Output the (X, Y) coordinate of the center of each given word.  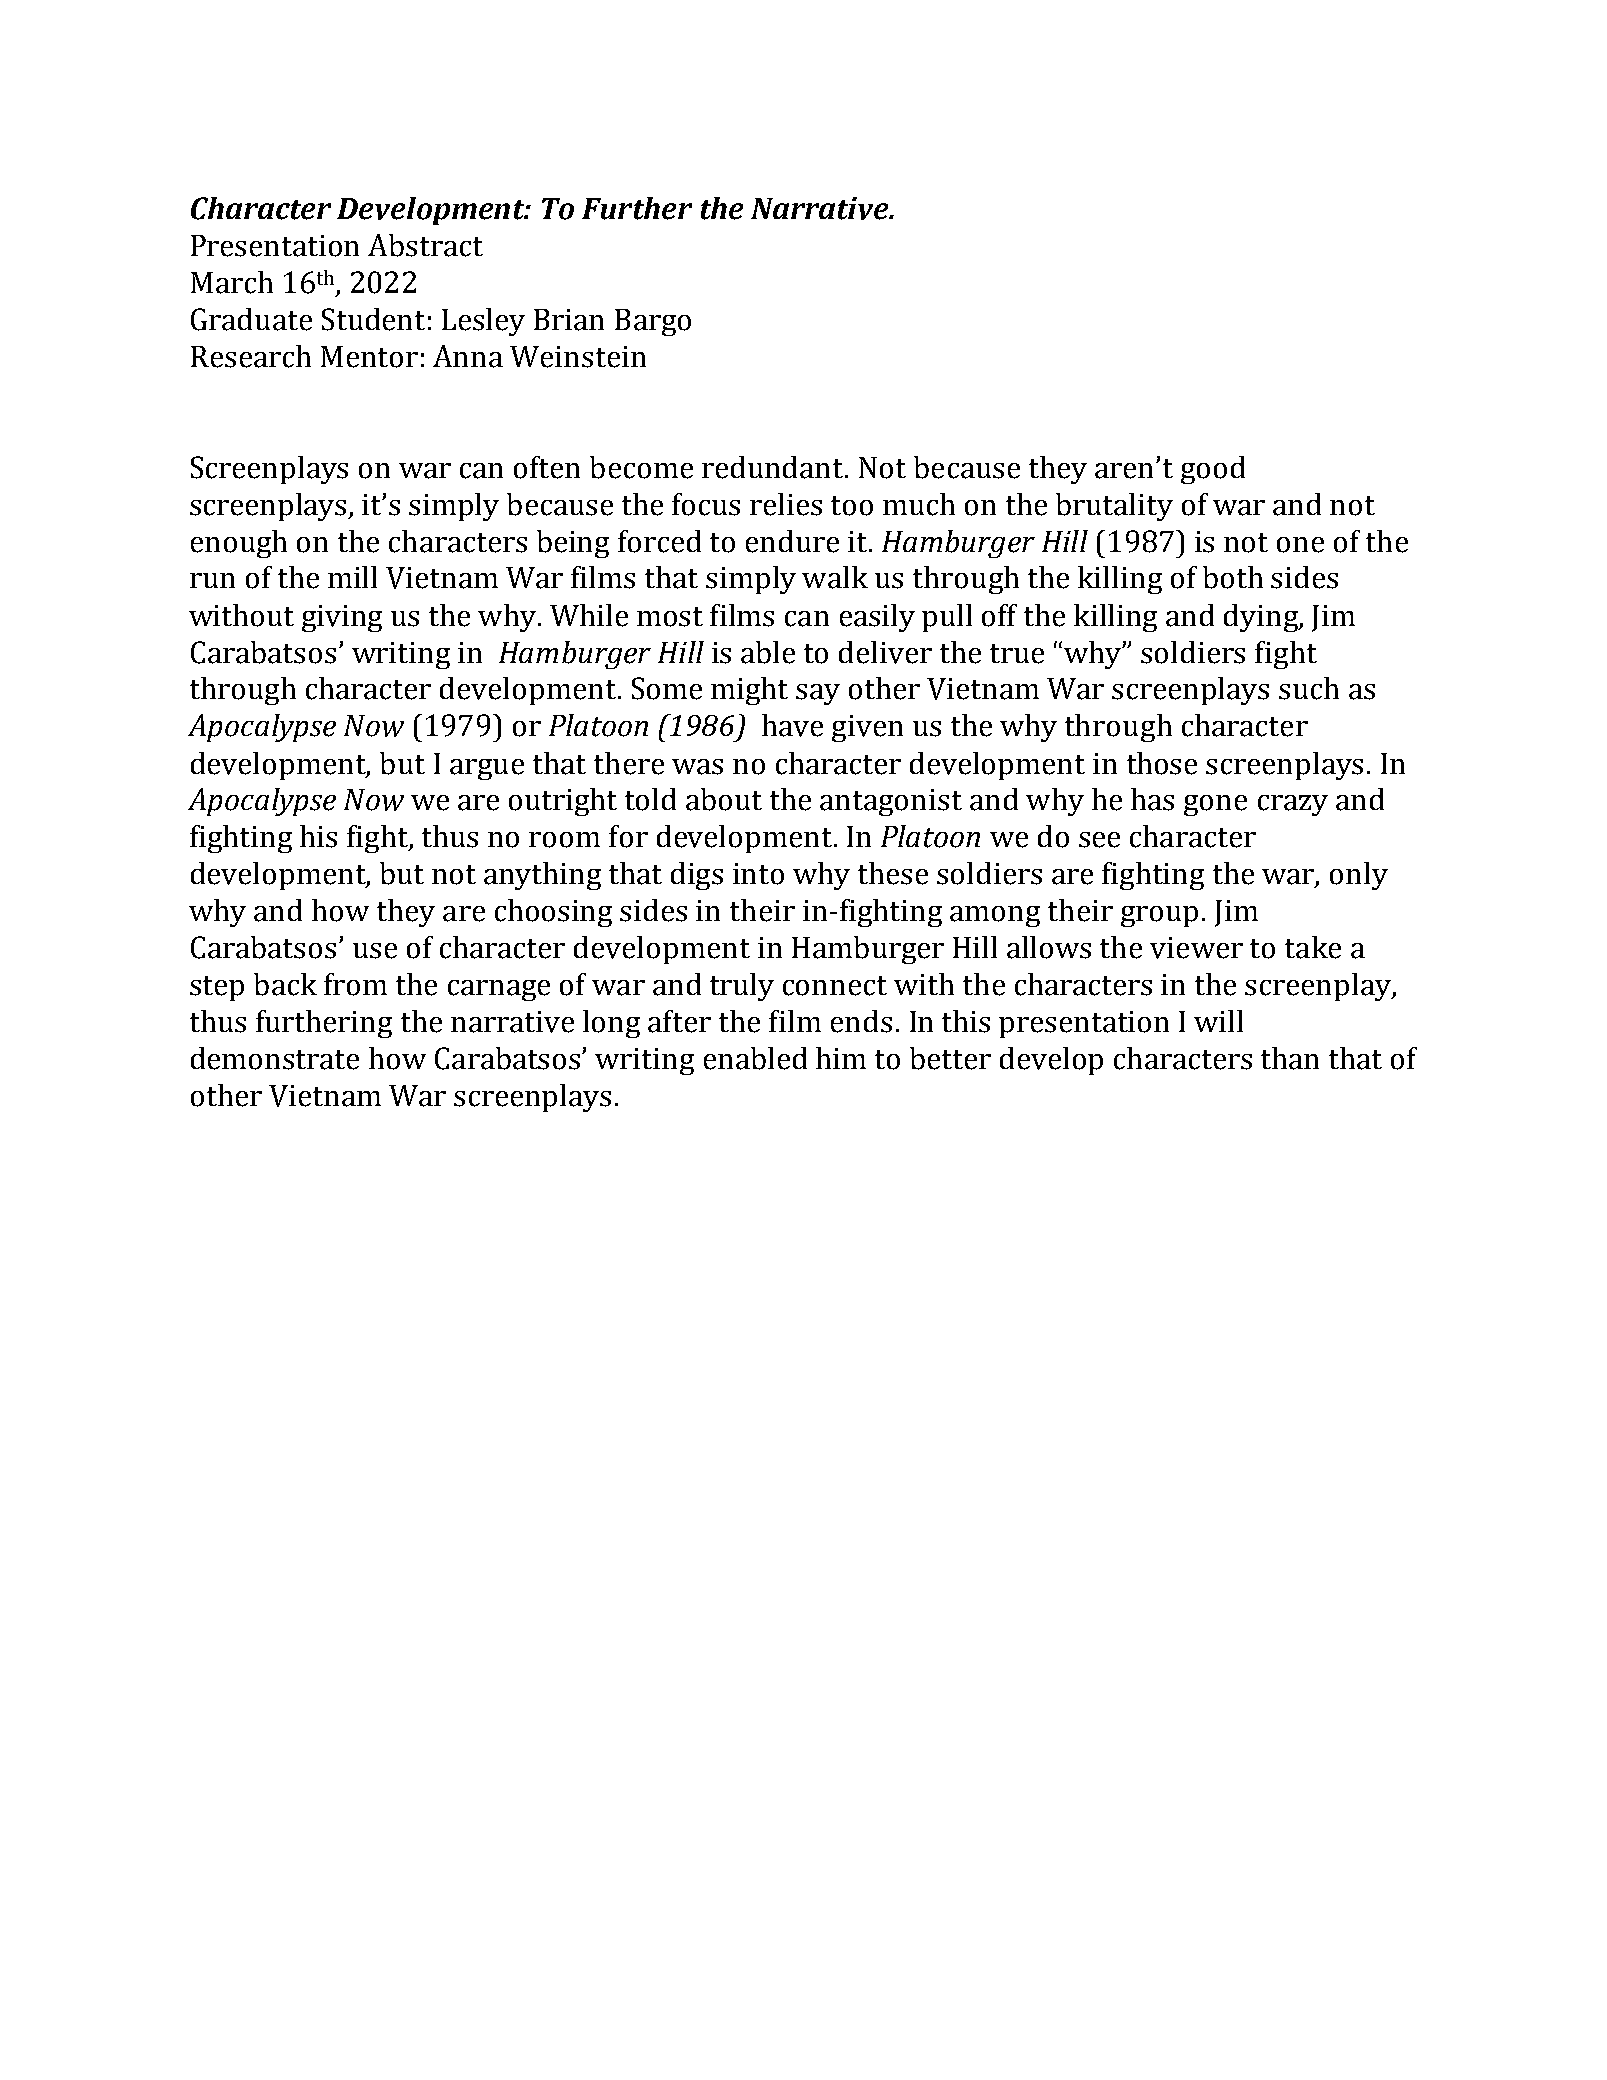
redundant (774, 467)
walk (835, 577)
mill (352, 577)
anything (542, 876)
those (1162, 763)
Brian (569, 320)
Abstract (425, 245)
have (792, 725)
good (1213, 470)
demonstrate (275, 1058)
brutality (1114, 507)
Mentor (369, 357)
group (1159, 916)
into (758, 874)
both (1233, 577)
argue (487, 769)
